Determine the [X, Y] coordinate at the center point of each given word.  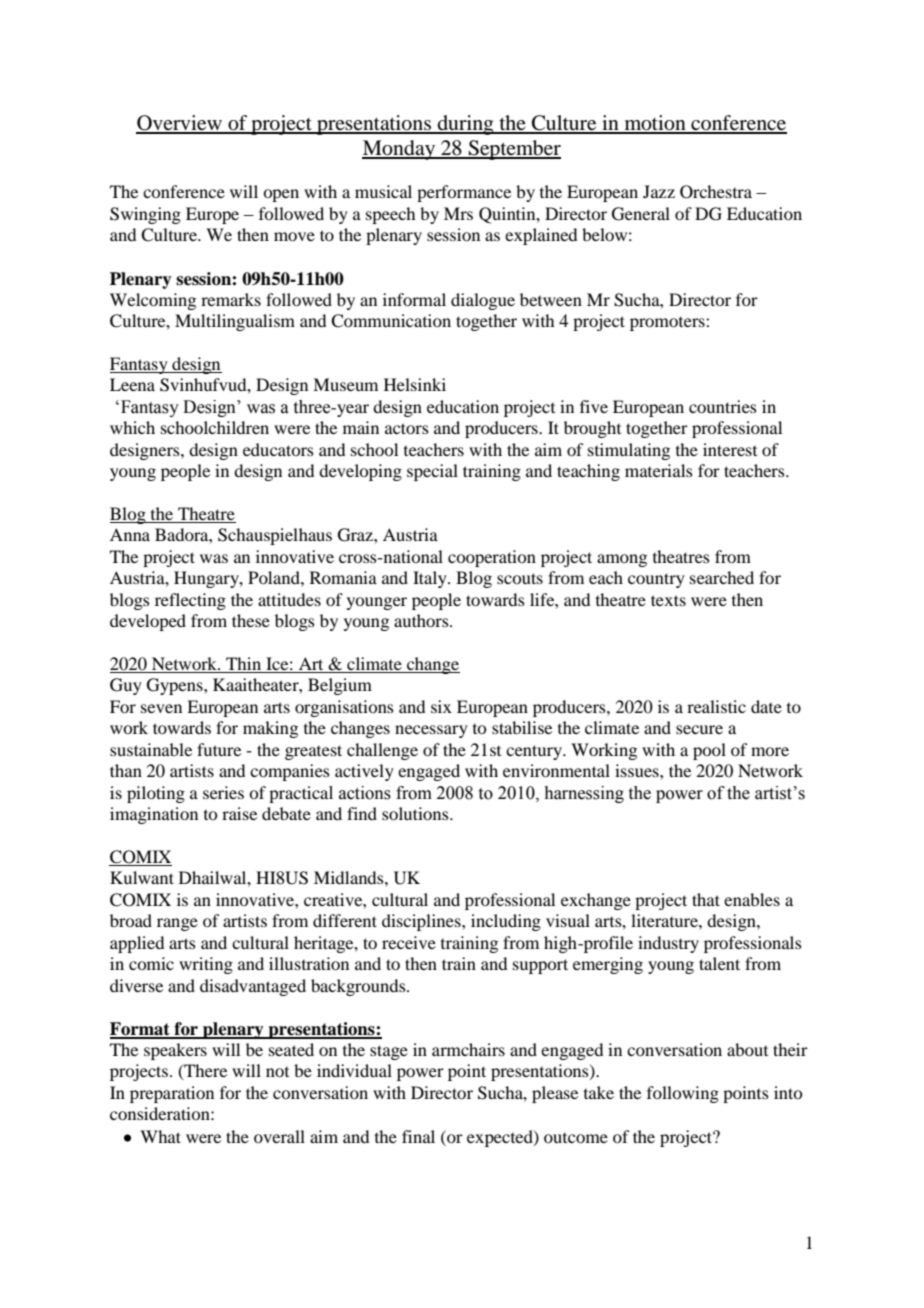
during [466, 125]
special [432, 472]
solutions [416, 813]
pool [709, 751]
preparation [172, 1094]
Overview [180, 124]
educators [278, 449]
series [223, 792]
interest [730, 449]
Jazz [659, 191]
